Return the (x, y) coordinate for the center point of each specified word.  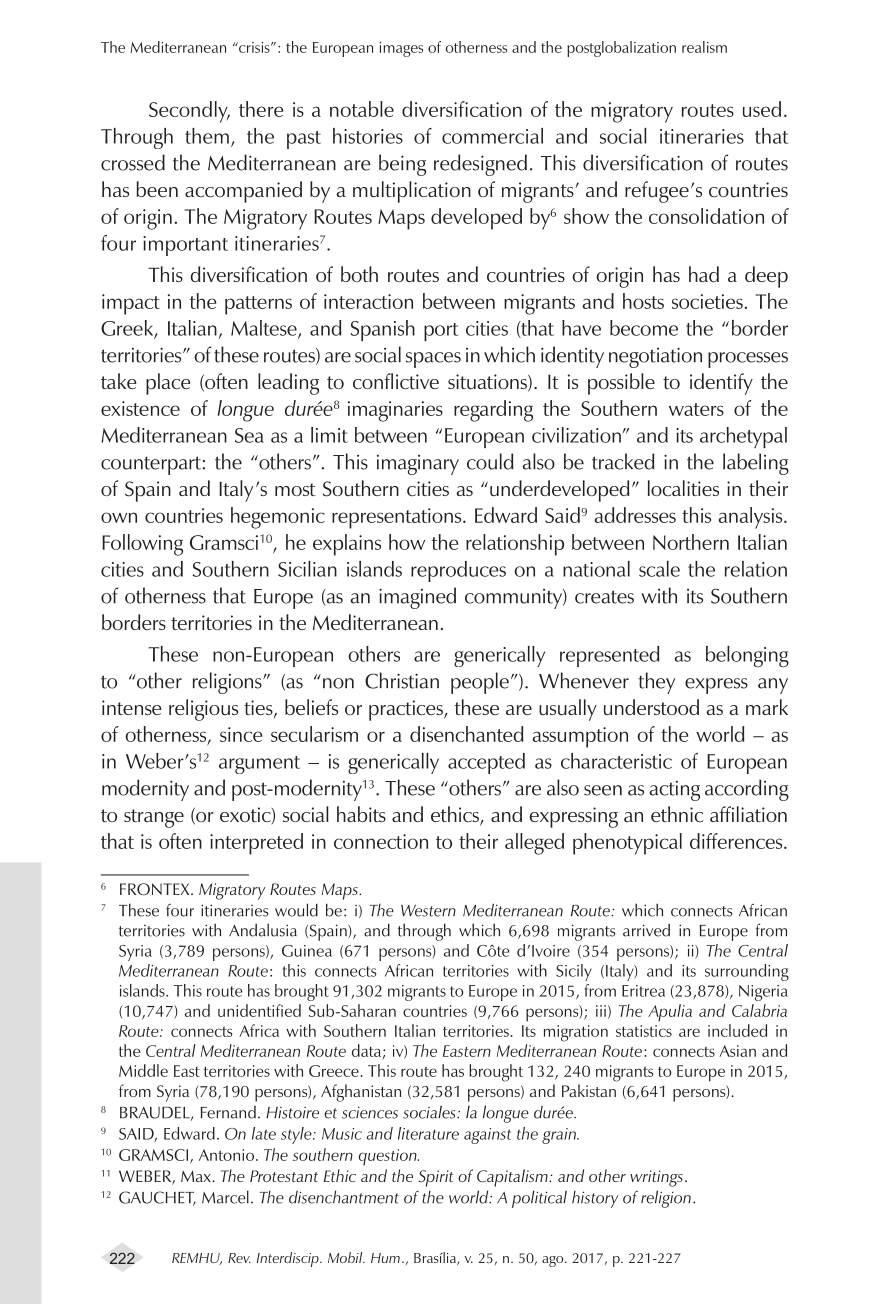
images (401, 49)
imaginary (418, 465)
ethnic (677, 814)
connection (381, 841)
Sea (249, 435)
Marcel (225, 1197)
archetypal (743, 437)
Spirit (435, 1178)
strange (154, 818)
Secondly (189, 112)
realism (704, 47)
